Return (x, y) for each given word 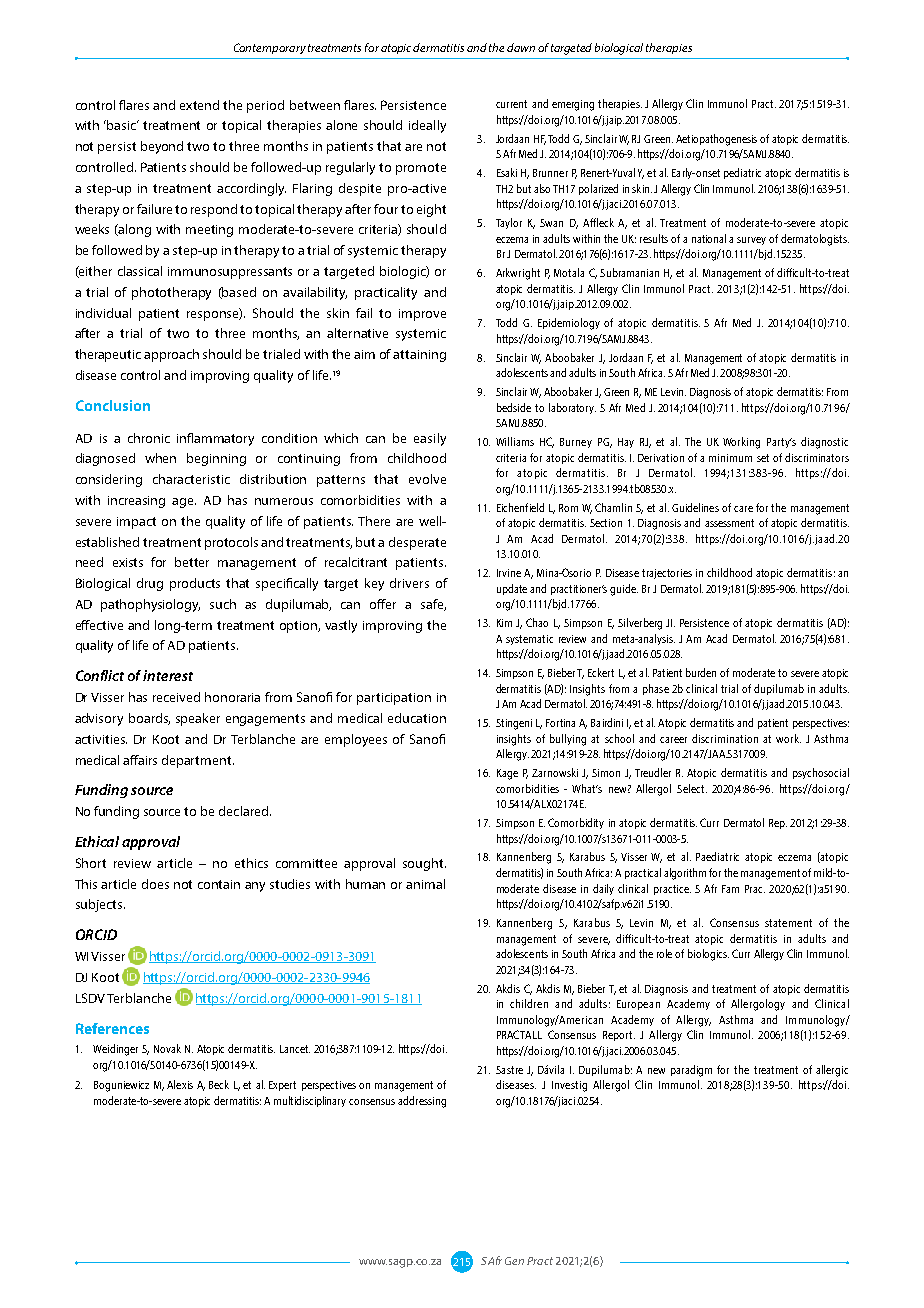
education (417, 718)
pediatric (742, 173)
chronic (149, 438)
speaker (198, 719)
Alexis (180, 1084)
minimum (730, 458)
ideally (427, 126)
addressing (422, 1102)
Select (692, 788)
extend (199, 105)
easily (430, 439)
